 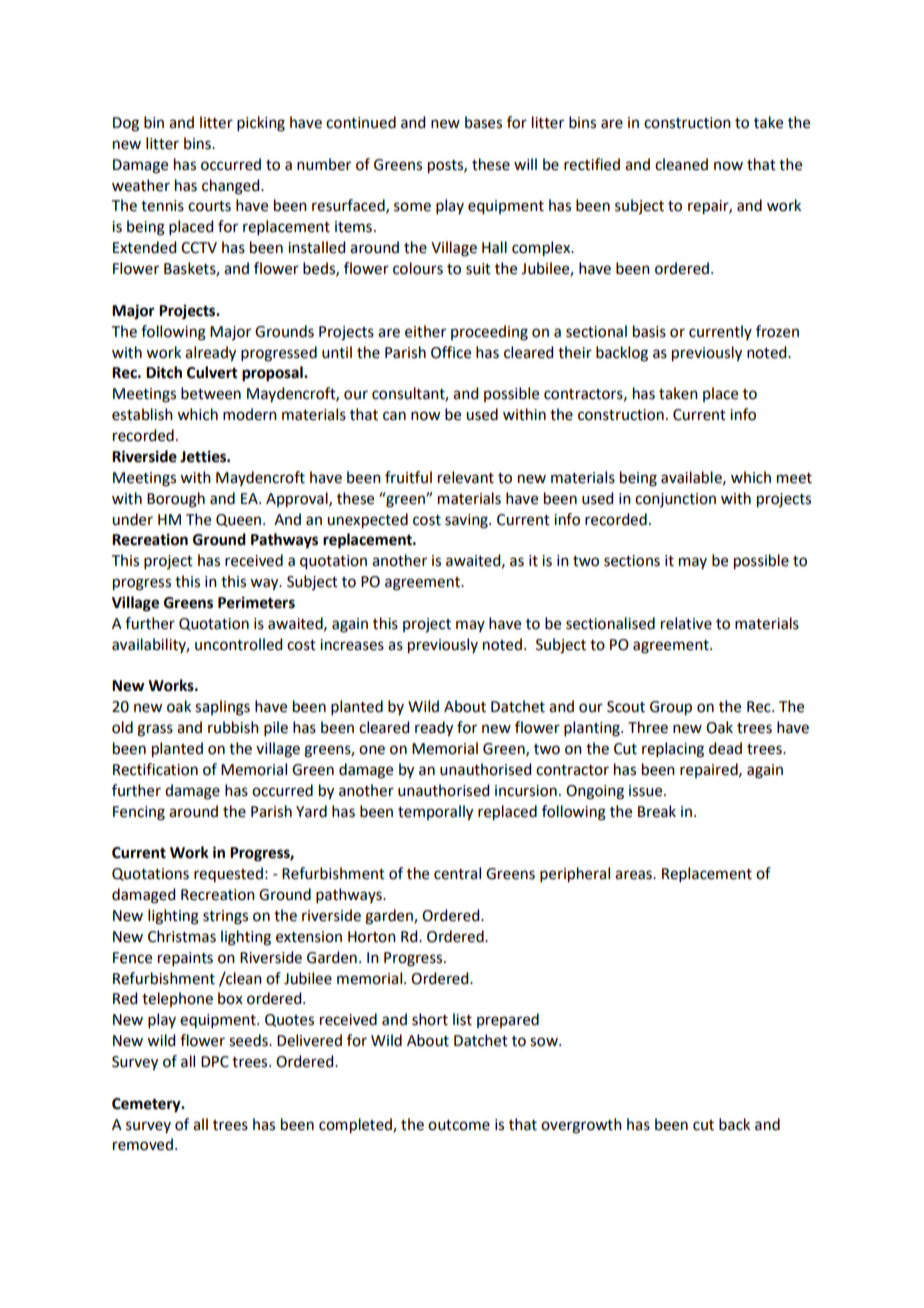 What do you see at coordinates (657, 811) in the screenshot?
I see `Break` at bounding box center [657, 811].
